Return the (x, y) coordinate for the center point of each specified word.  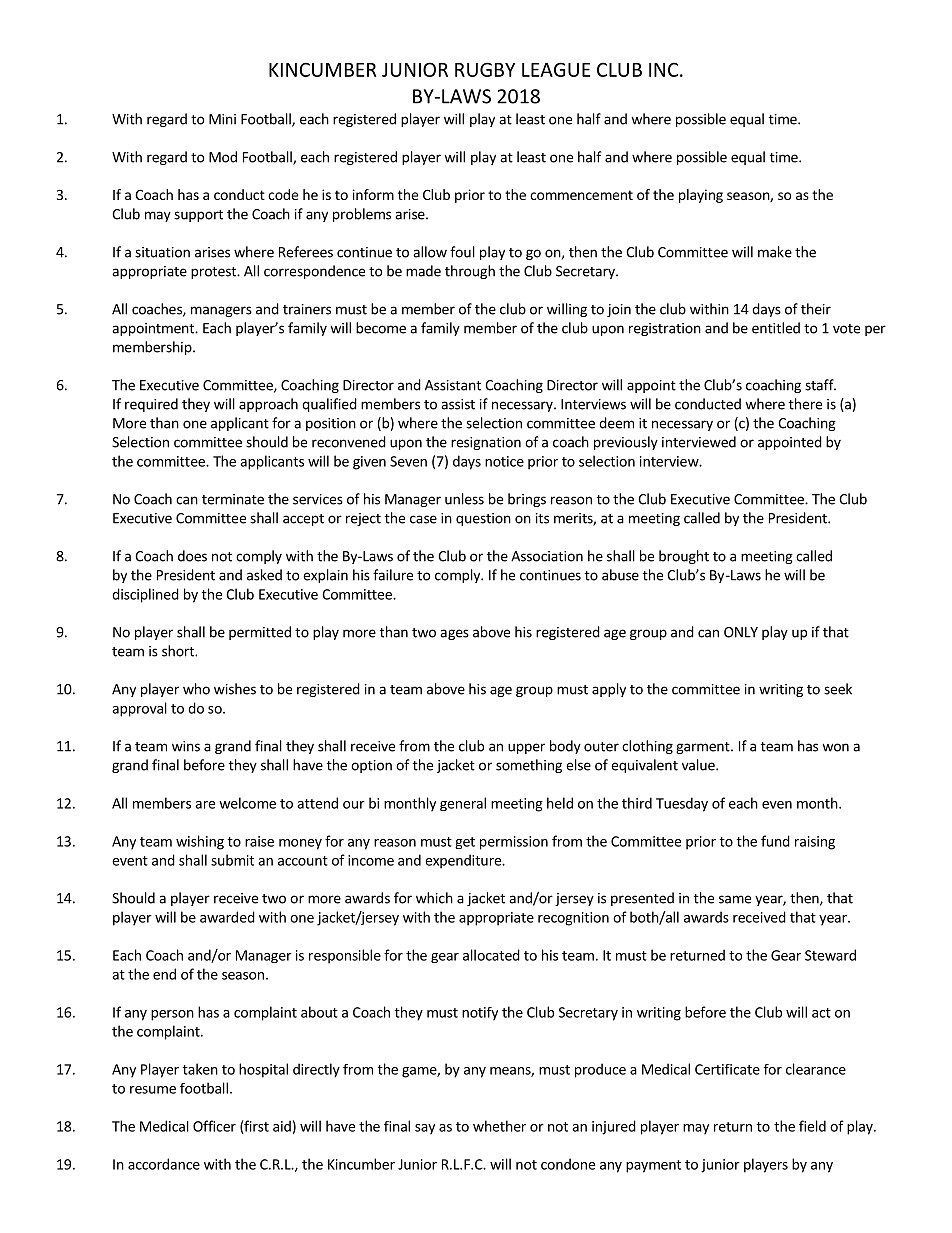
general (463, 804)
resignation (486, 443)
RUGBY (485, 69)
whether (499, 1126)
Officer (214, 1126)
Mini (222, 119)
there (805, 404)
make (775, 252)
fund (775, 841)
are (205, 805)
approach (268, 405)
